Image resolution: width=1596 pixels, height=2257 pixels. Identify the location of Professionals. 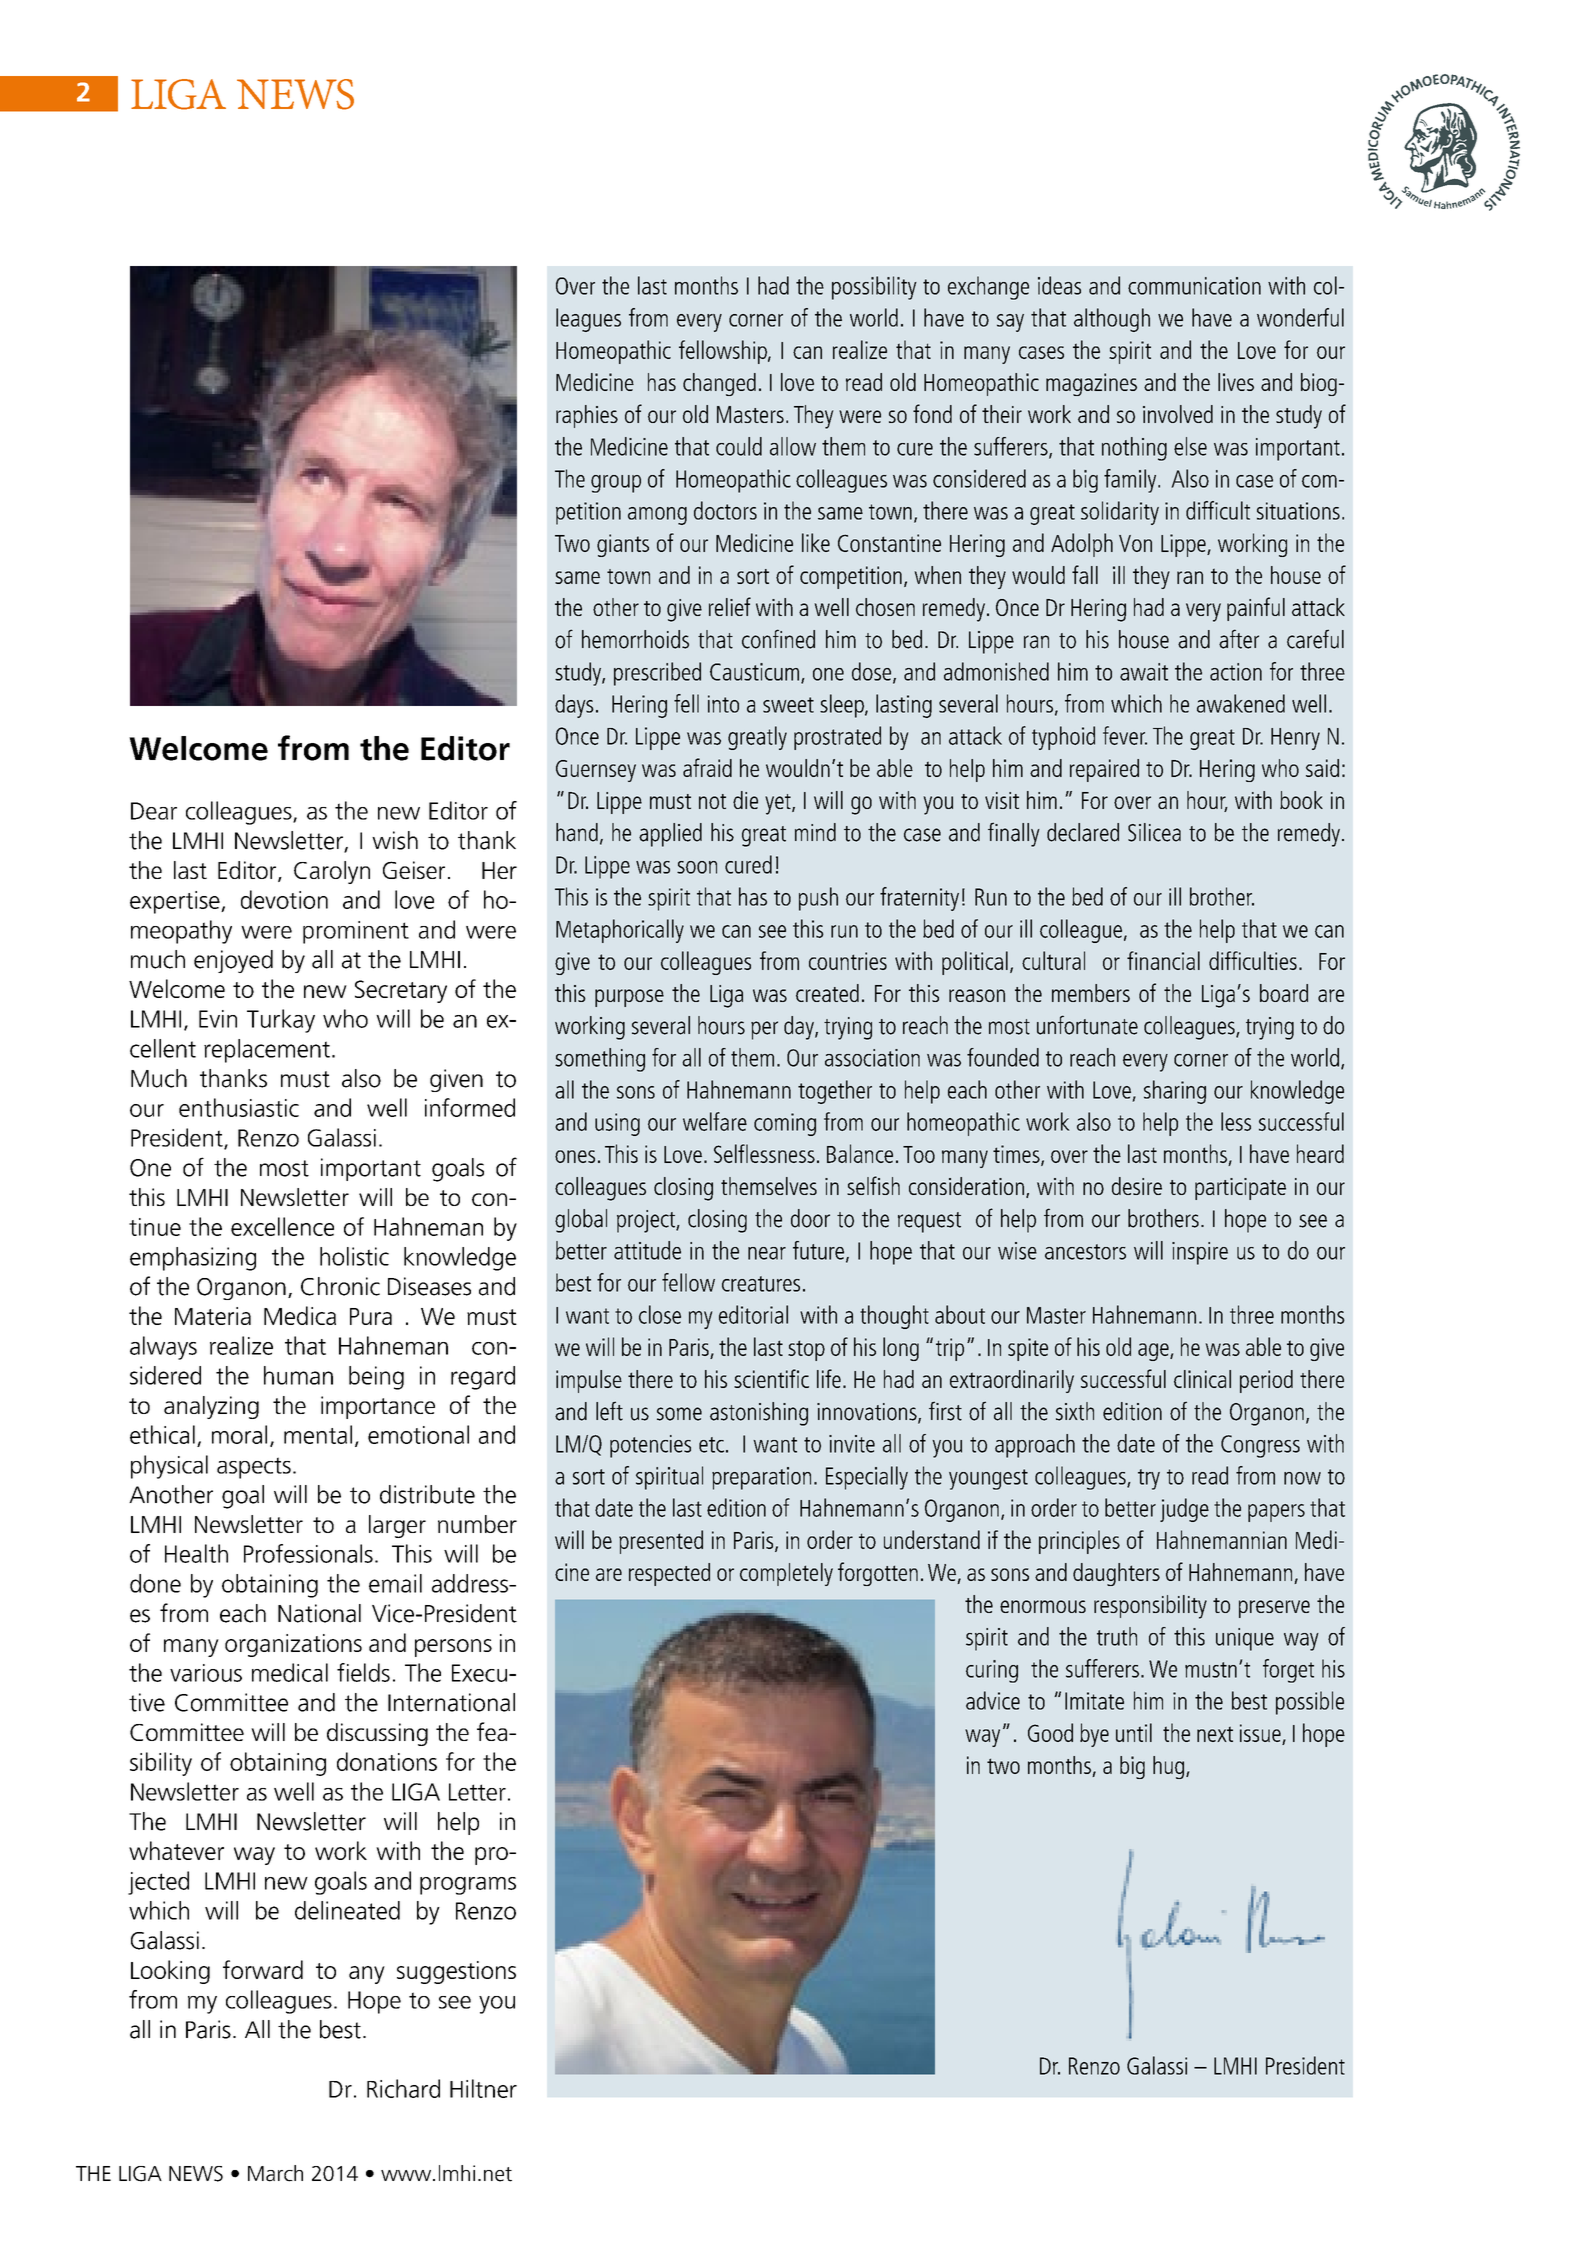
(308, 1553).
